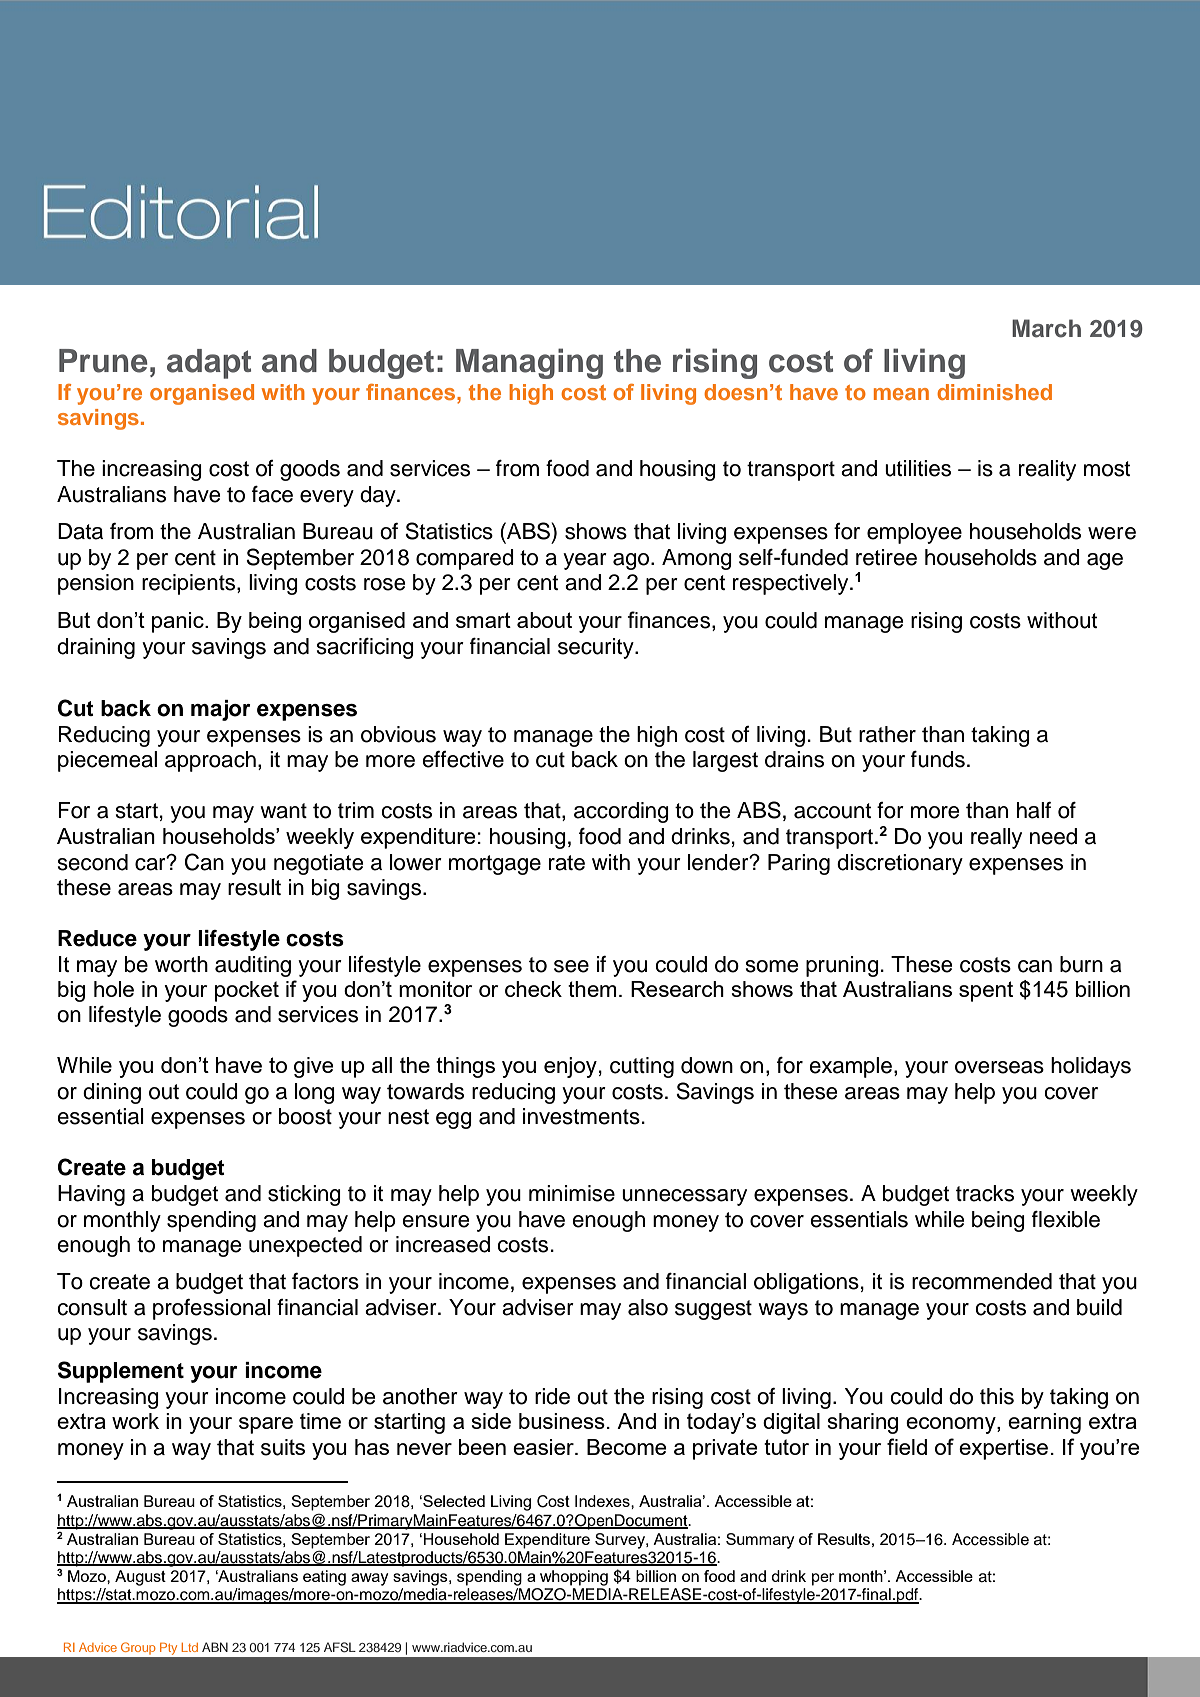 The height and width of the image is (1697, 1200). Describe the element at coordinates (592, 989) in the image. I see `them` at that location.
